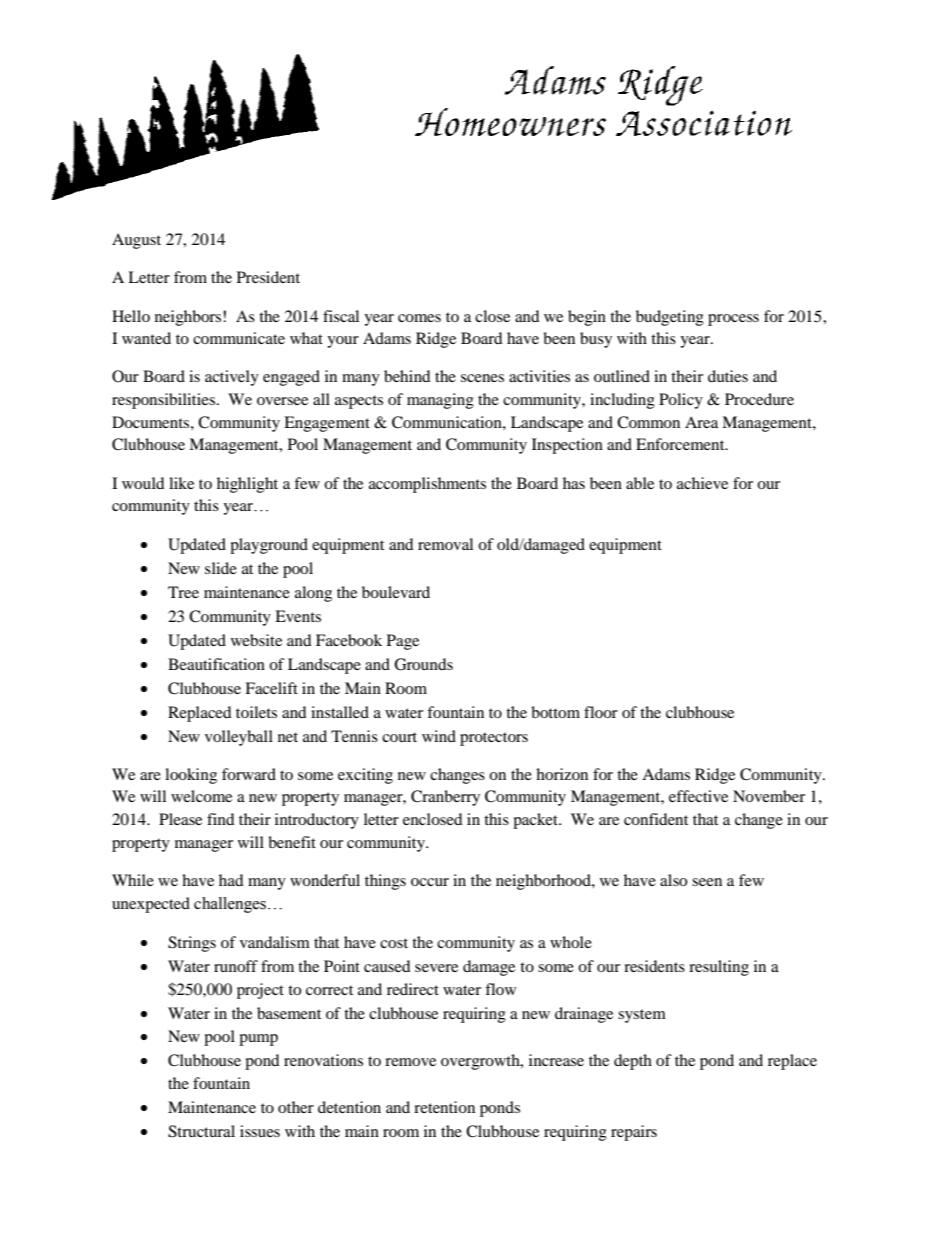  Describe the element at coordinates (601, 712) in the image. I see `floor` at that location.
